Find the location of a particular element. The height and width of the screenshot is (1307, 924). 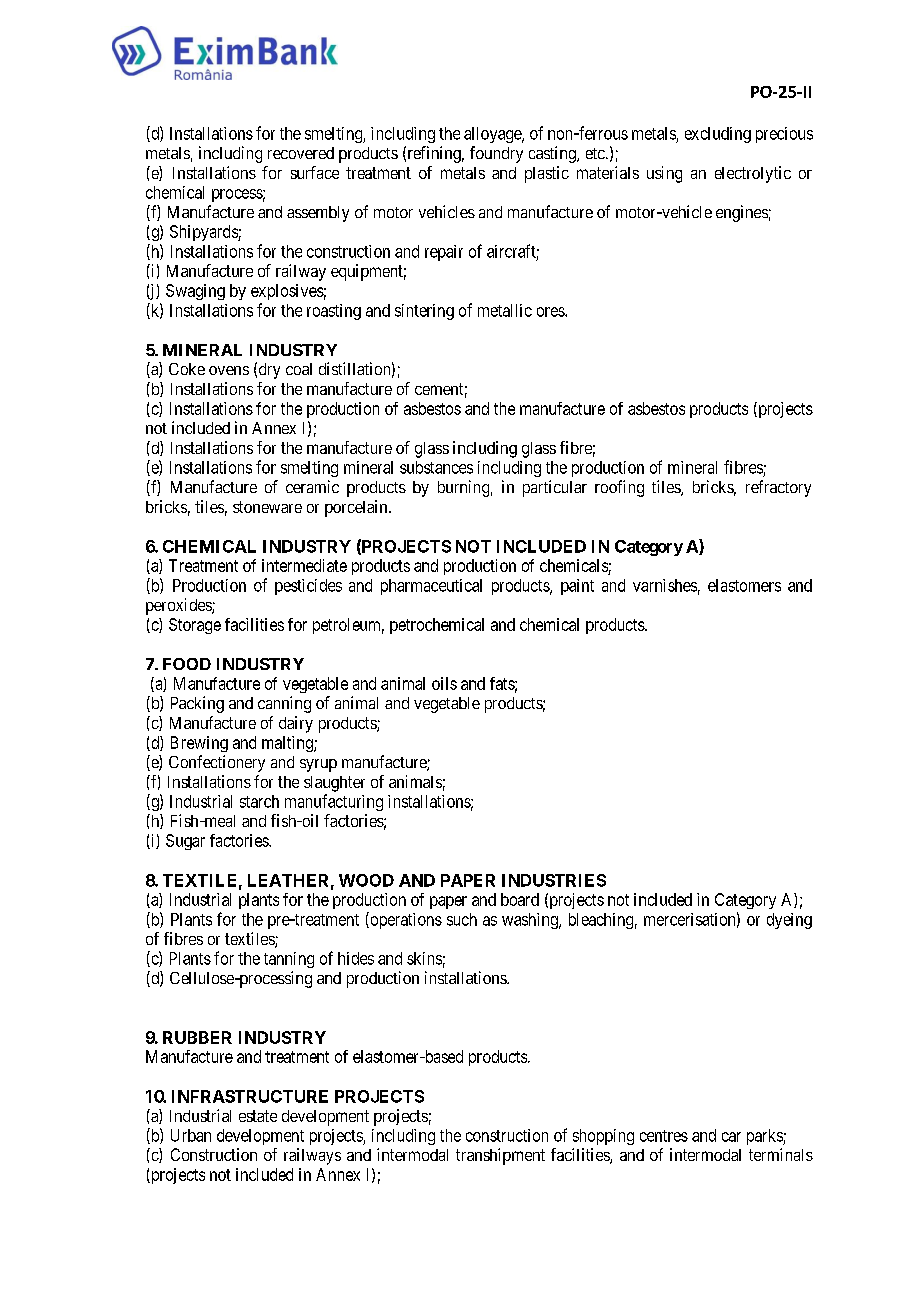

excluding is located at coordinates (718, 135).
